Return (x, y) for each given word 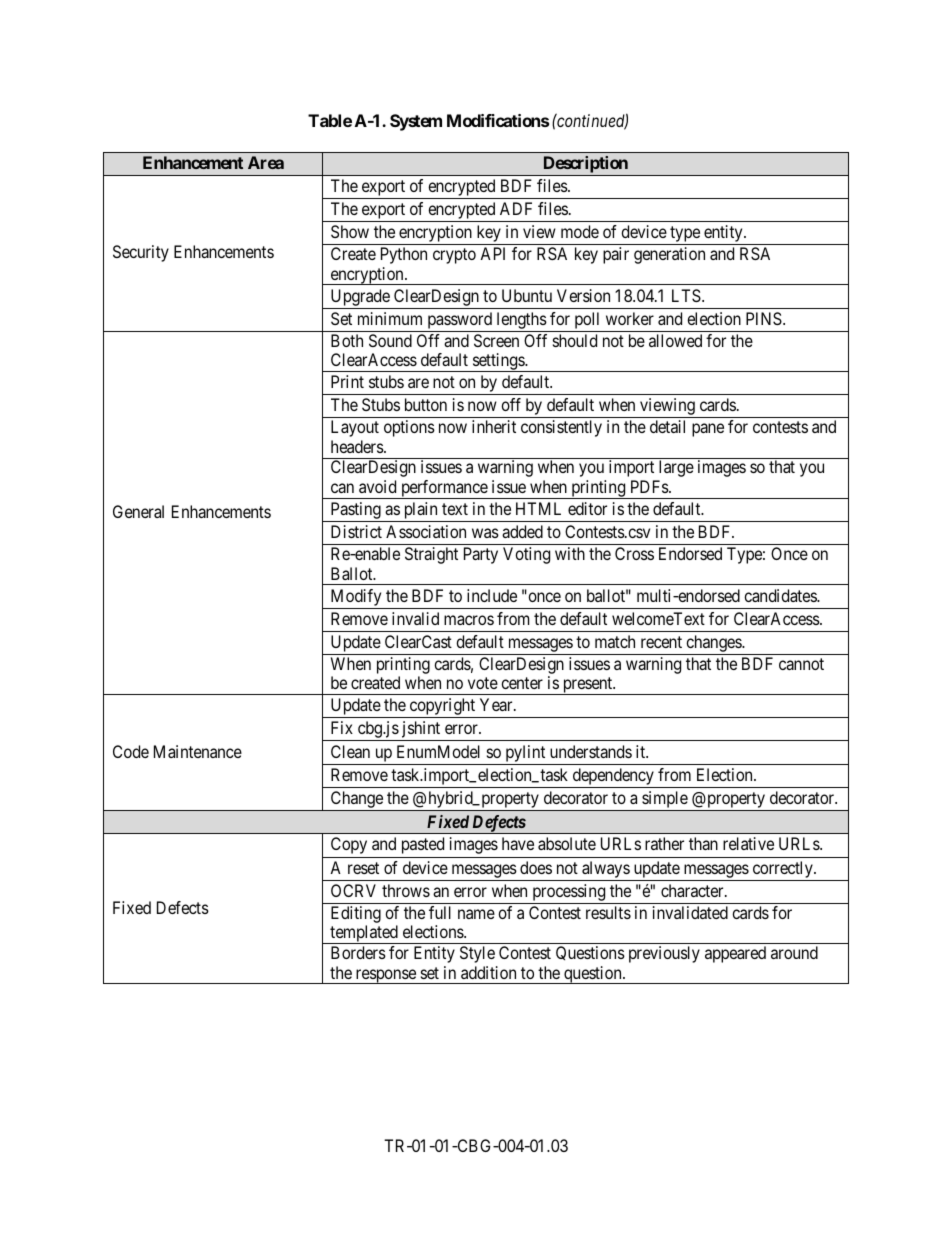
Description (586, 164)
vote (483, 683)
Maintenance (198, 751)
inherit (494, 426)
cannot (801, 664)
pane (708, 430)
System (416, 122)
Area (266, 162)
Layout (355, 428)
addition (488, 972)
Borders (358, 952)
